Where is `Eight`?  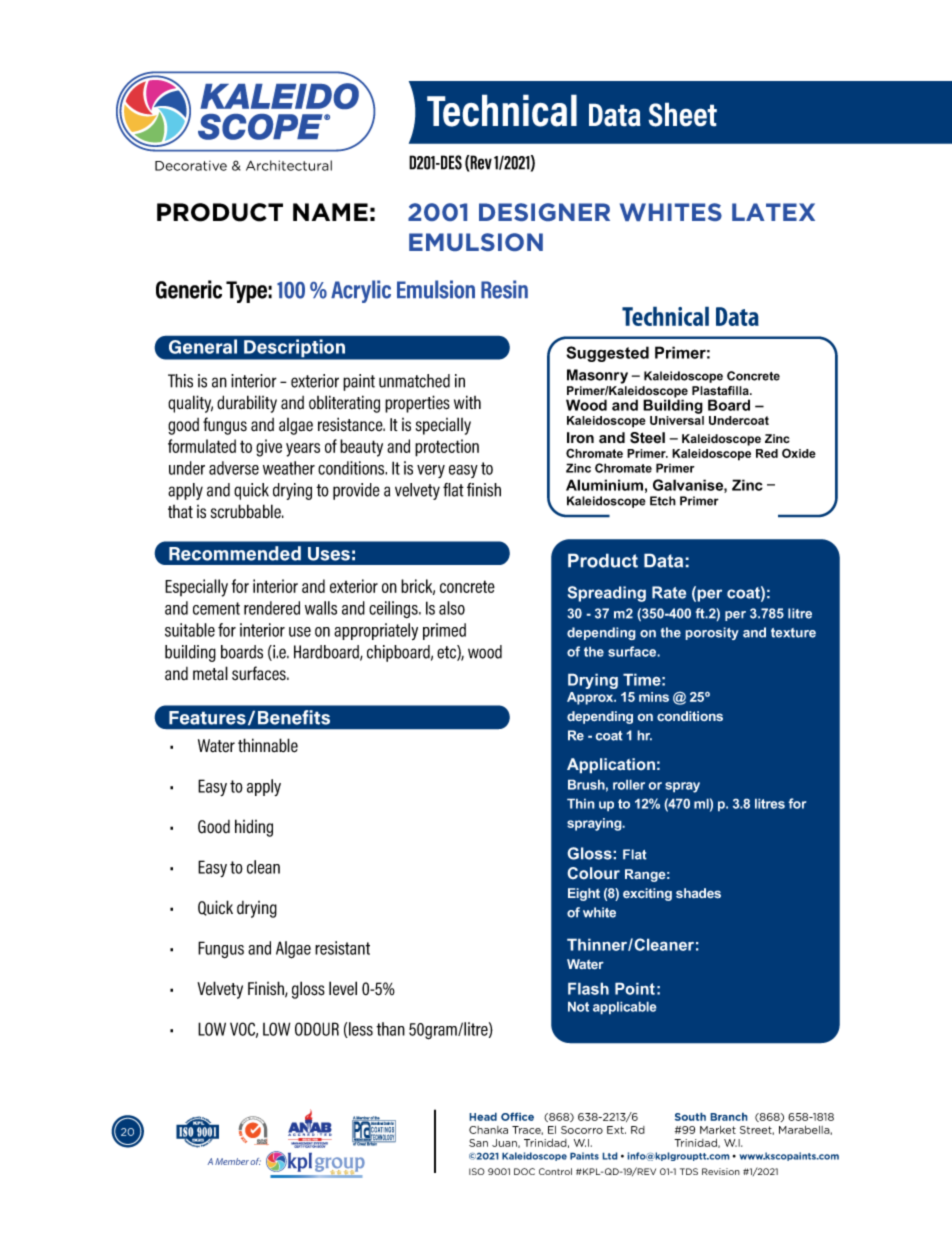
Eight is located at coordinates (584, 894).
